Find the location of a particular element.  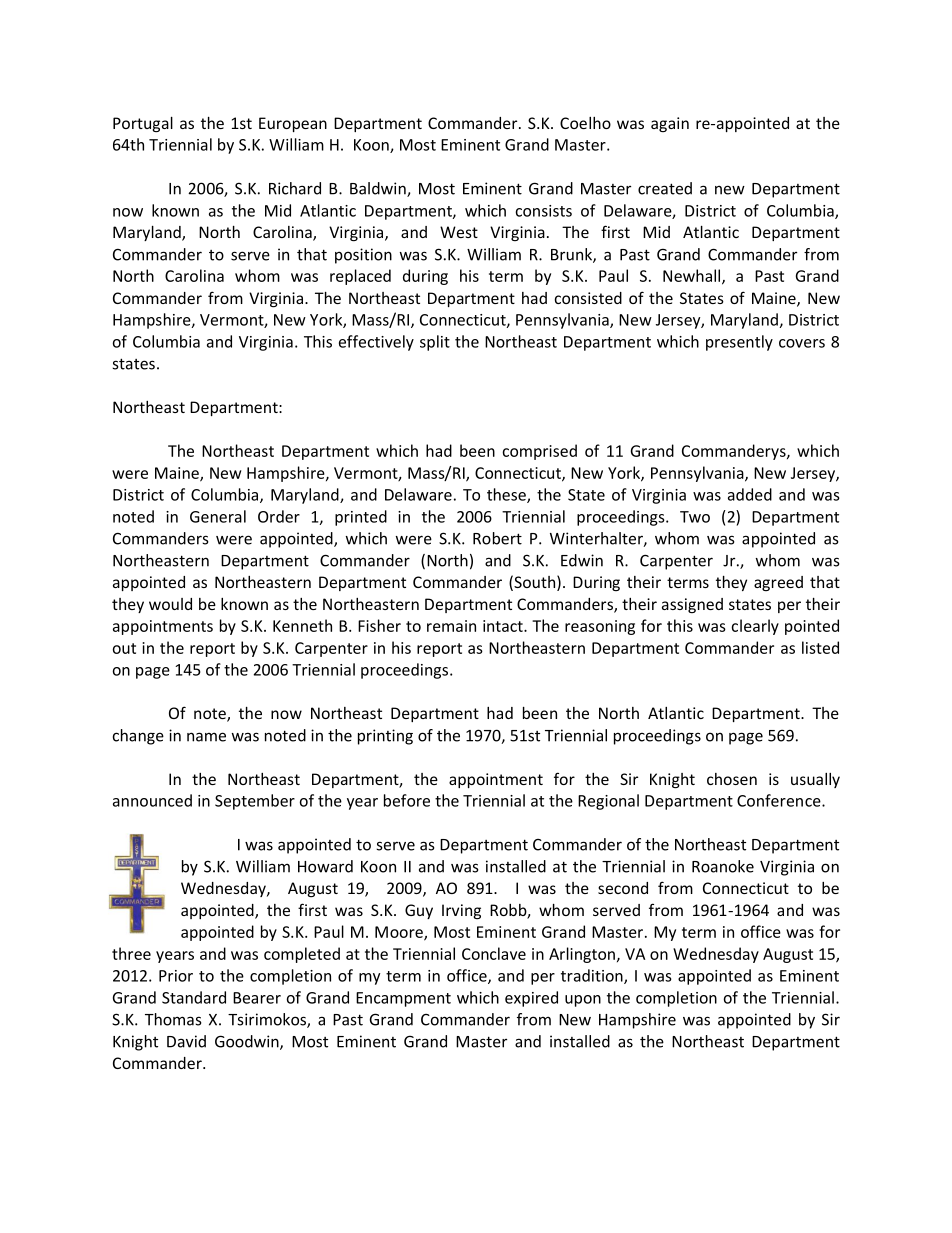

chosen is located at coordinates (732, 779).
